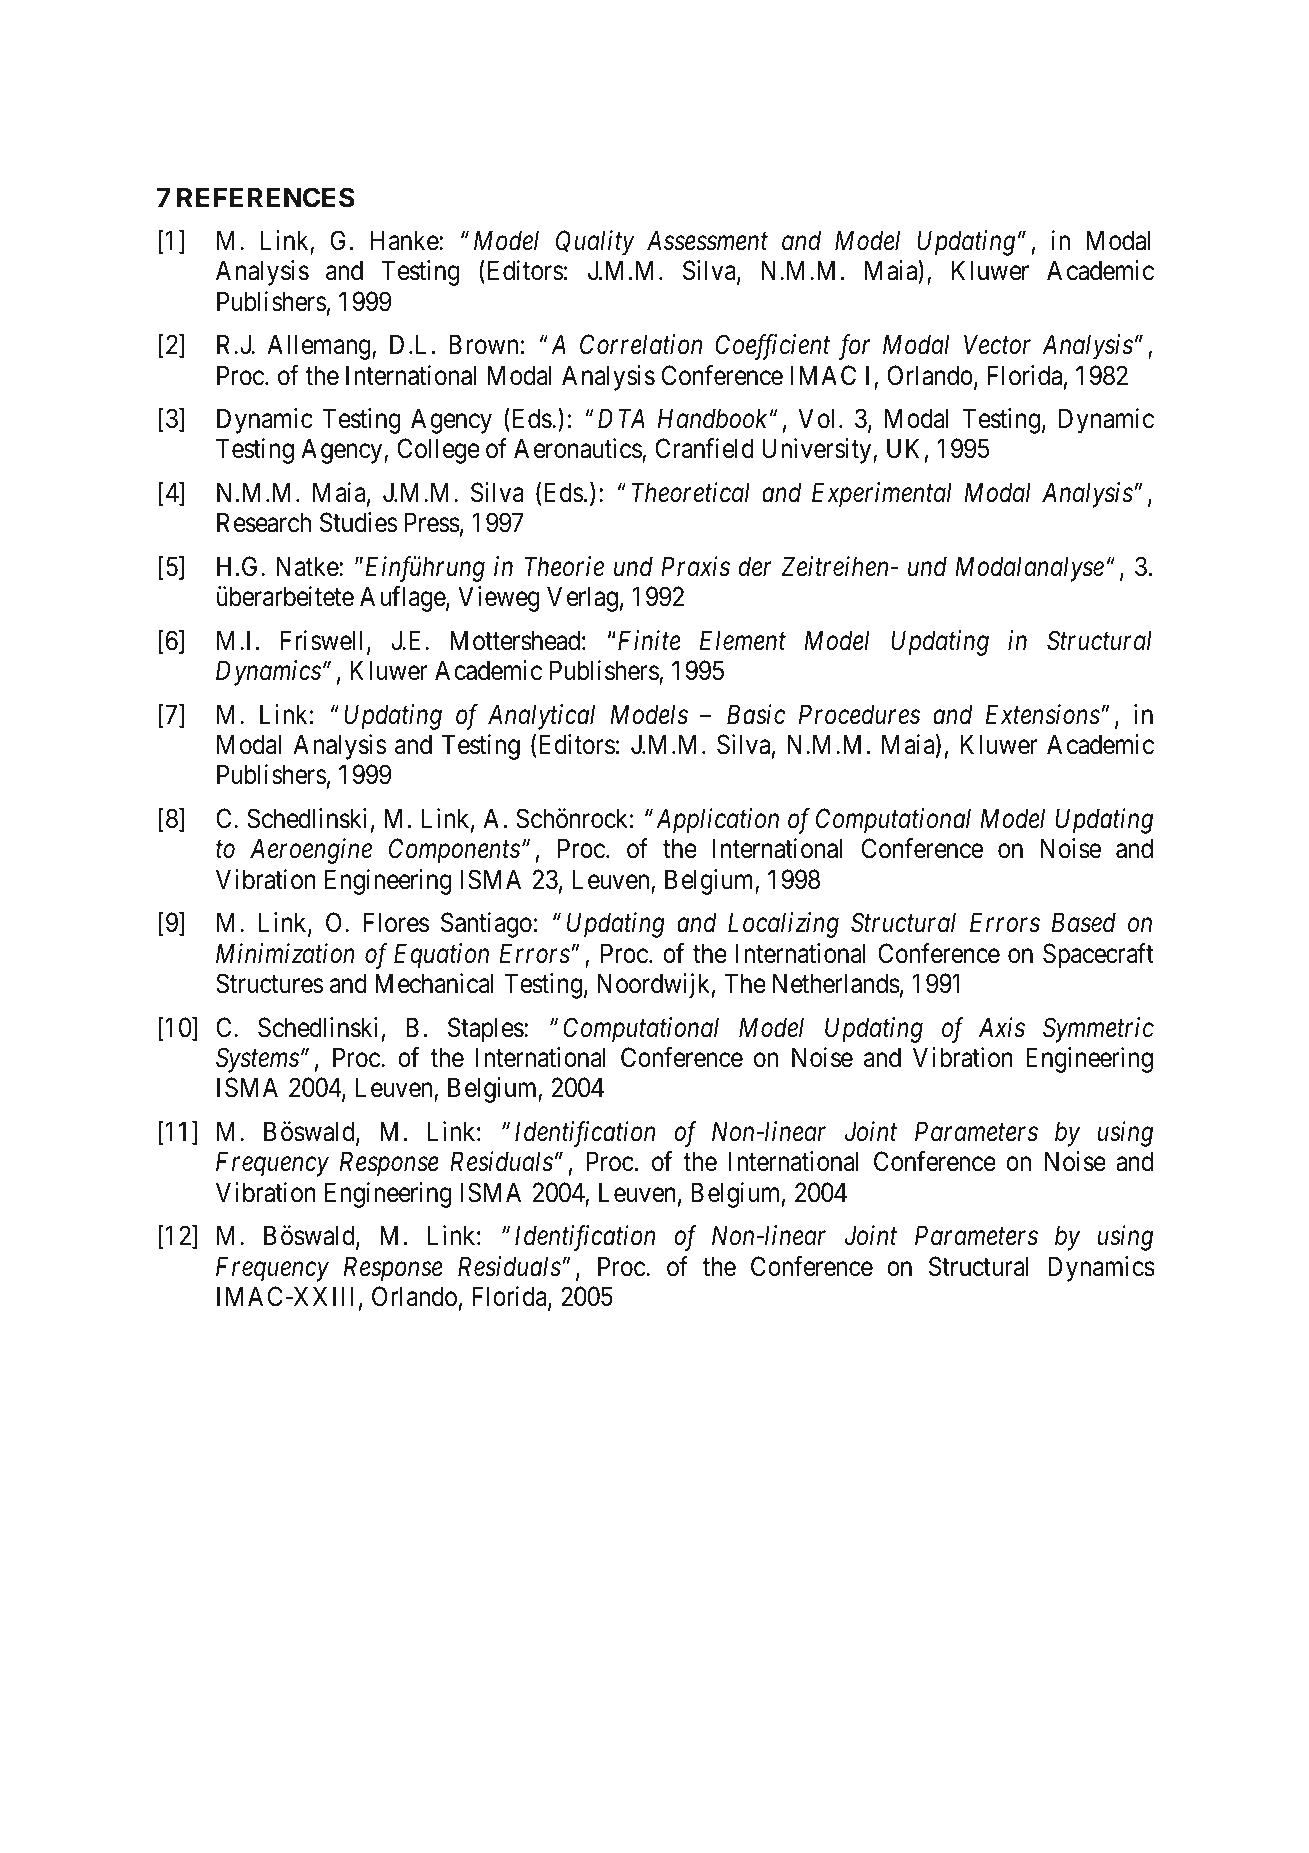 The width and height of the screenshot is (1309, 1853). What do you see at coordinates (405, 240) in the screenshot?
I see `Hanke` at bounding box center [405, 240].
